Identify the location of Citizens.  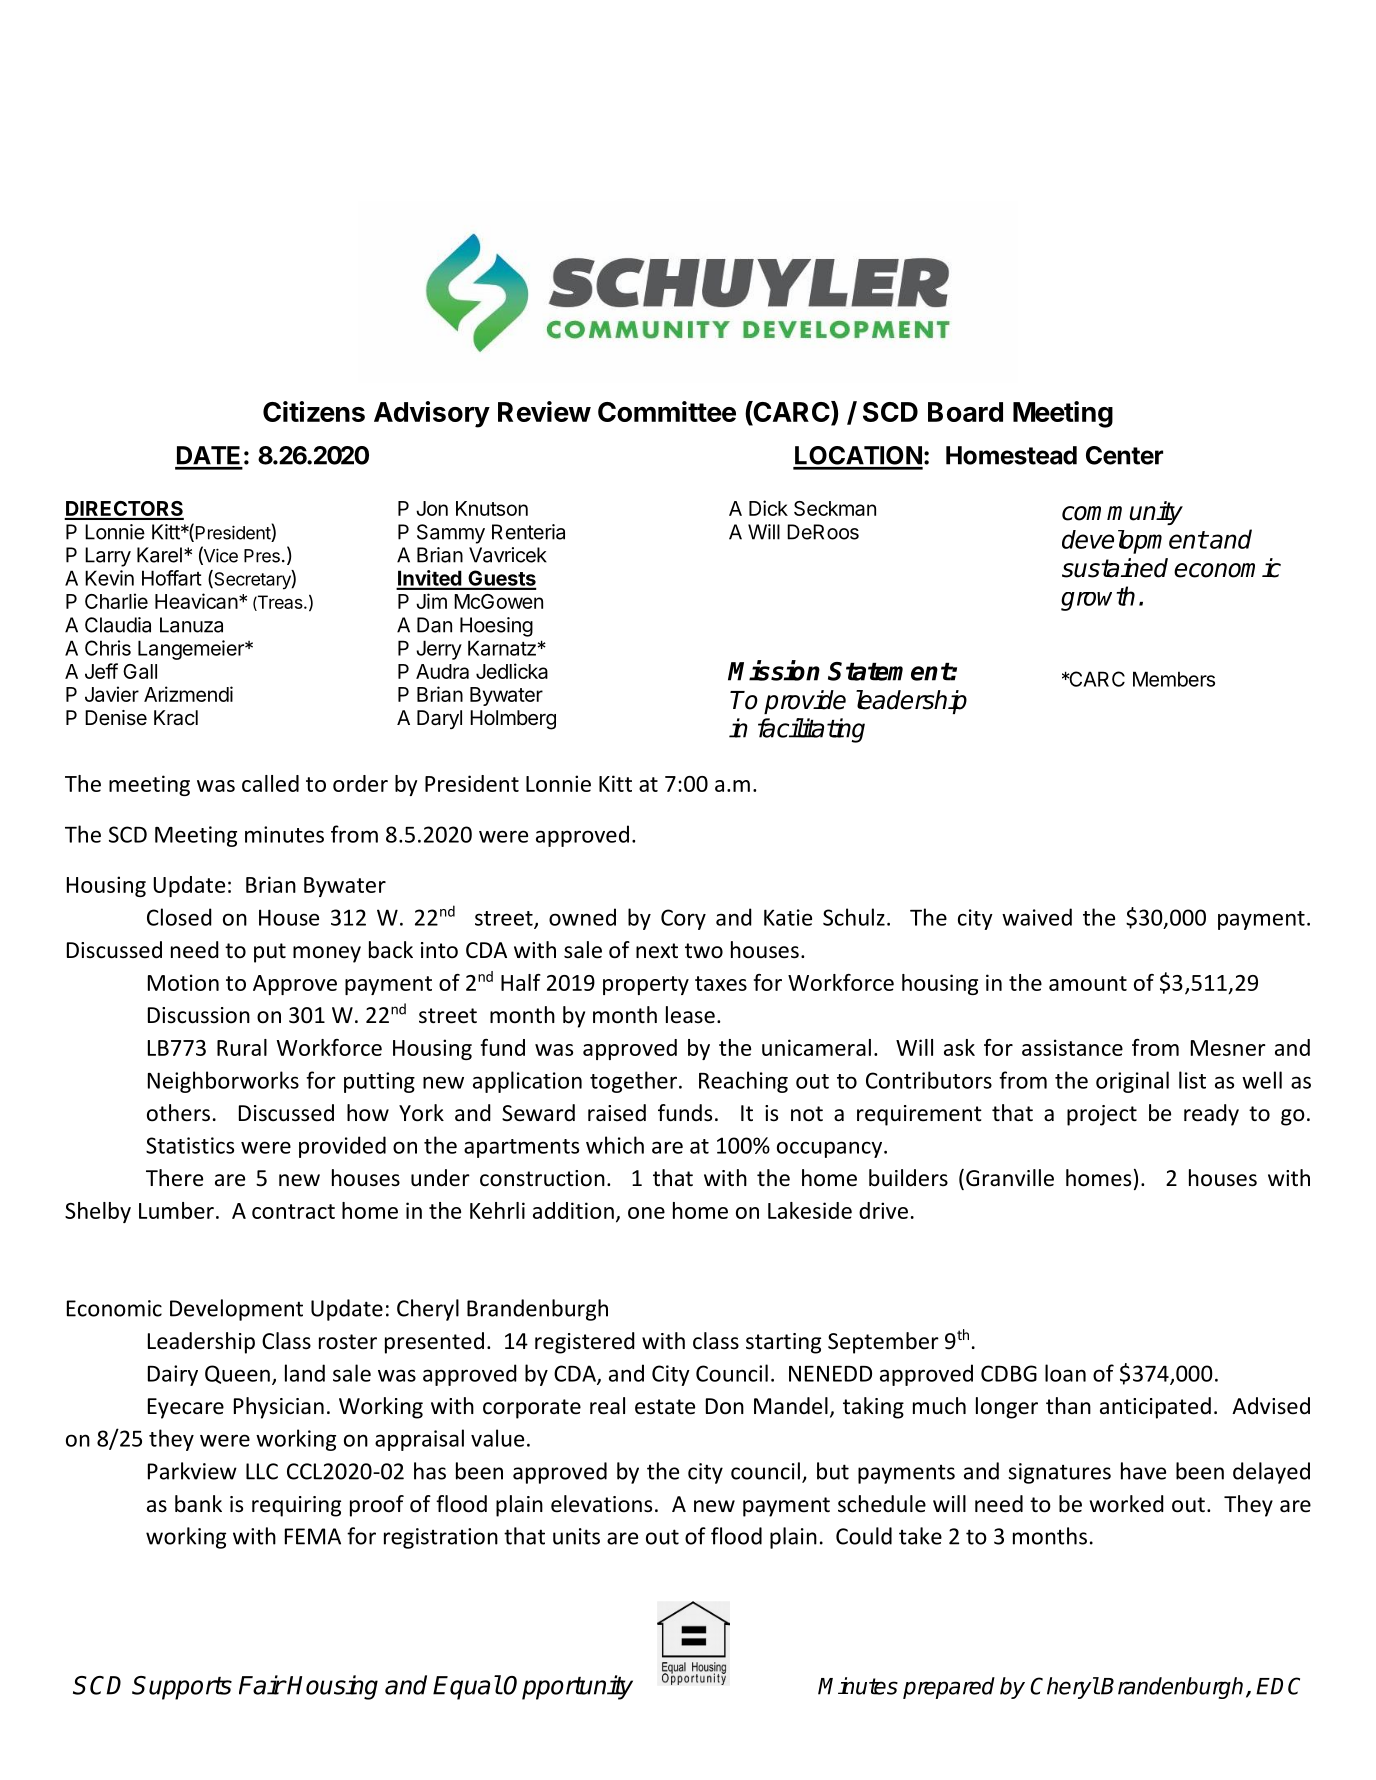
(314, 411).
